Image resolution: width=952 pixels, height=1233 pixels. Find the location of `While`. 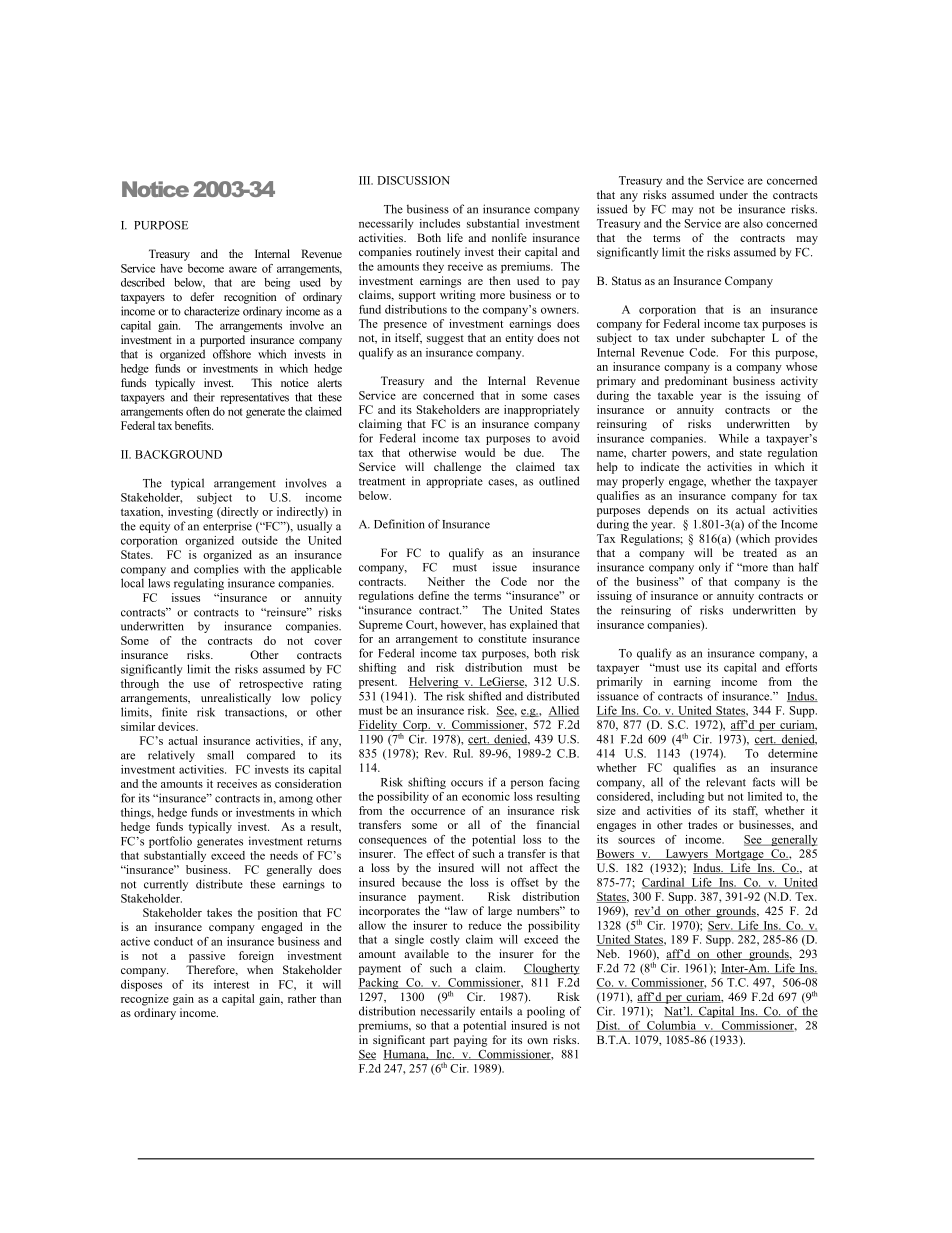

While is located at coordinates (734, 438).
